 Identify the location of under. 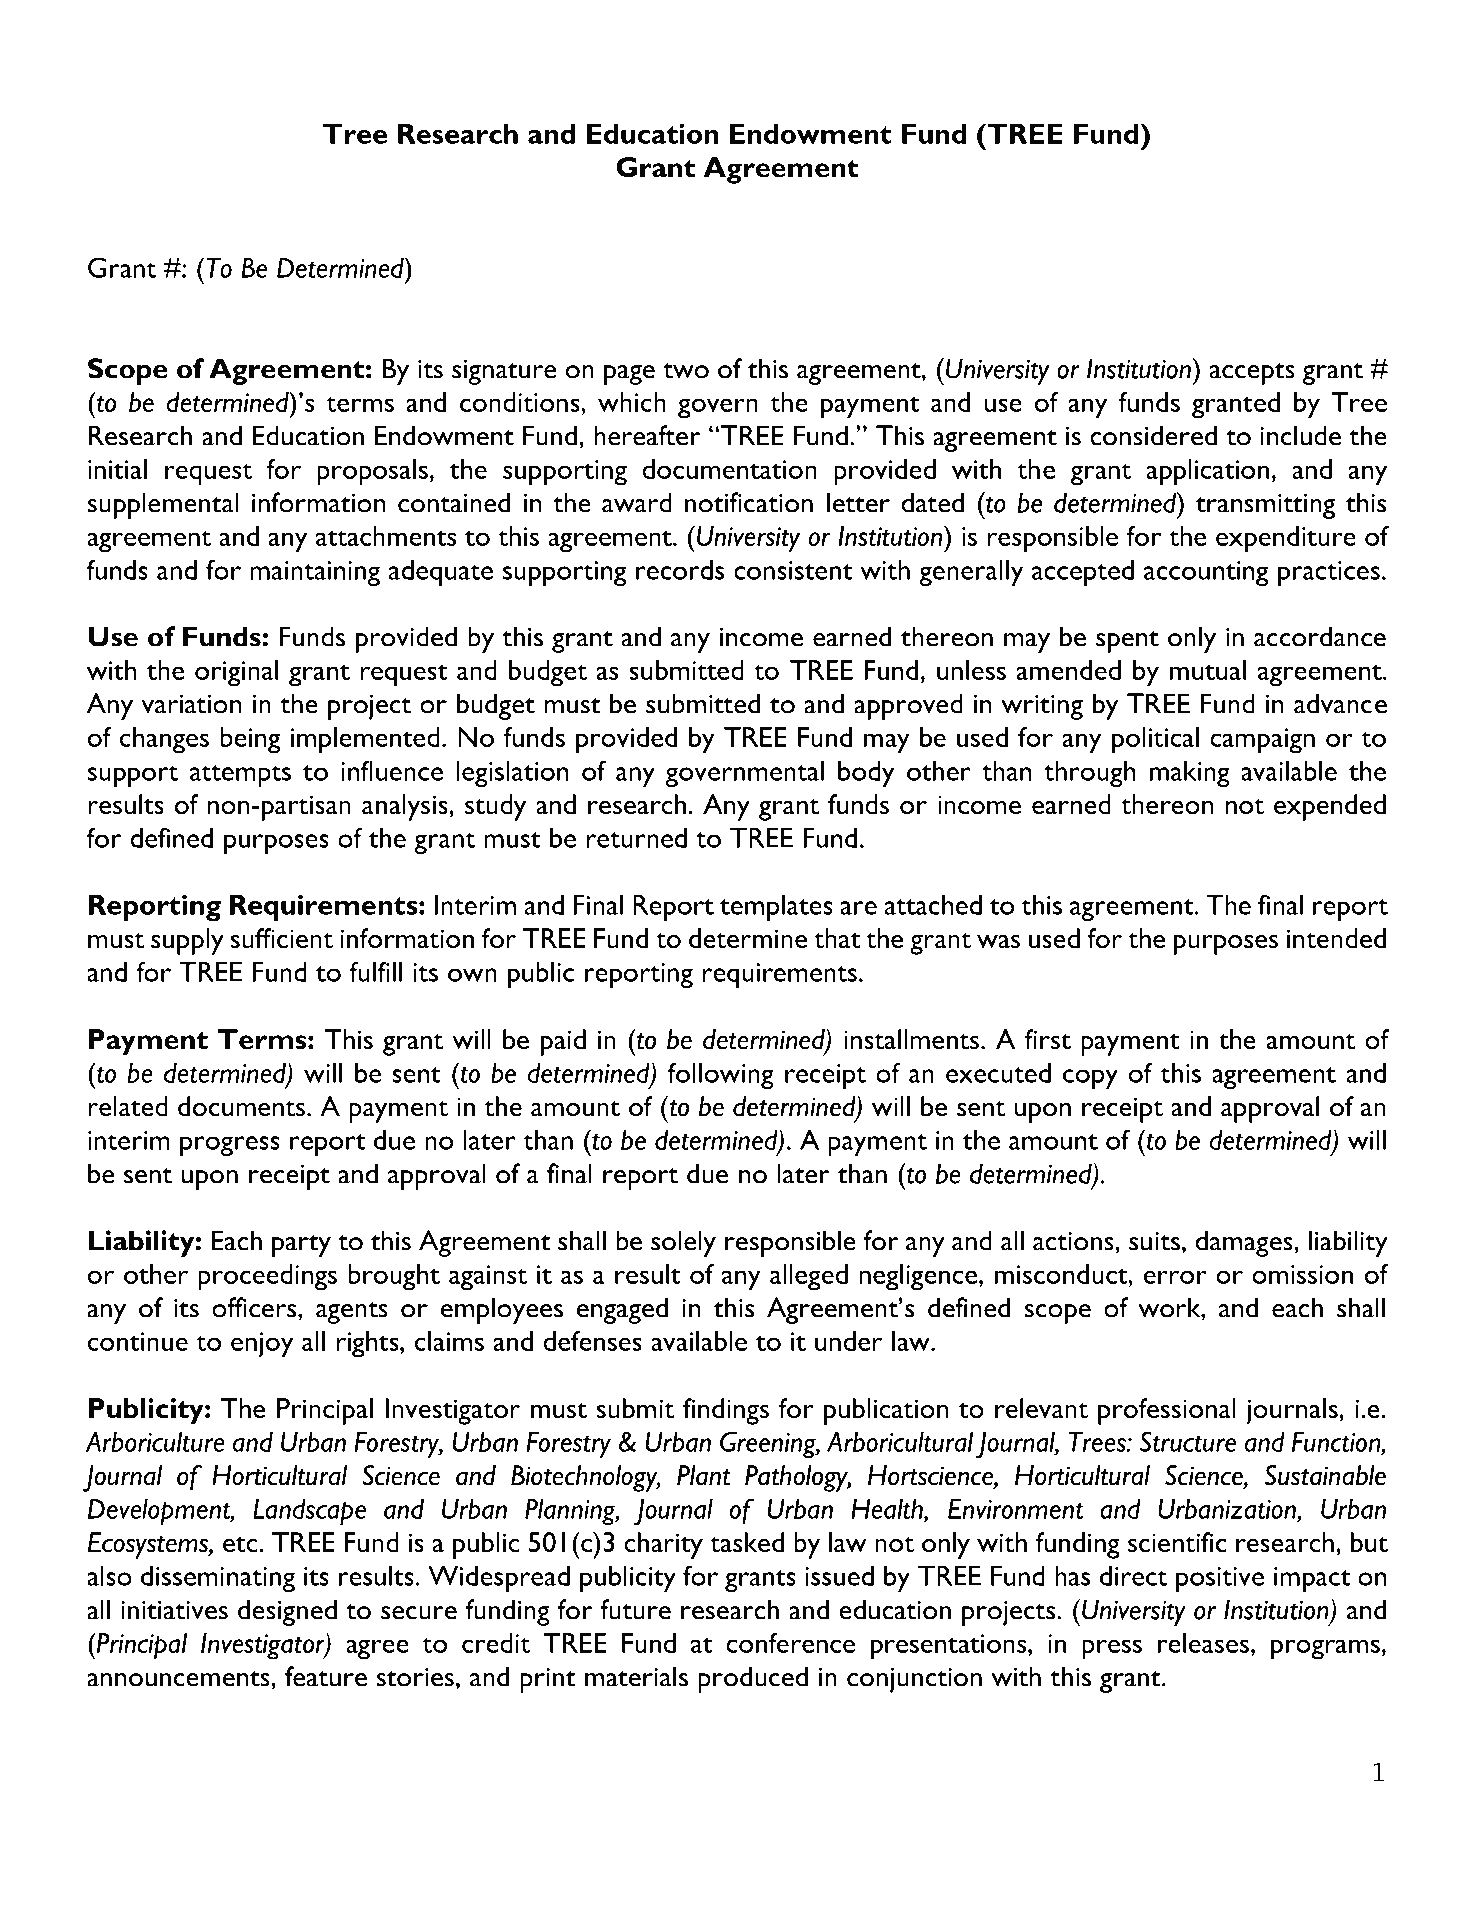
(848, 1341).
